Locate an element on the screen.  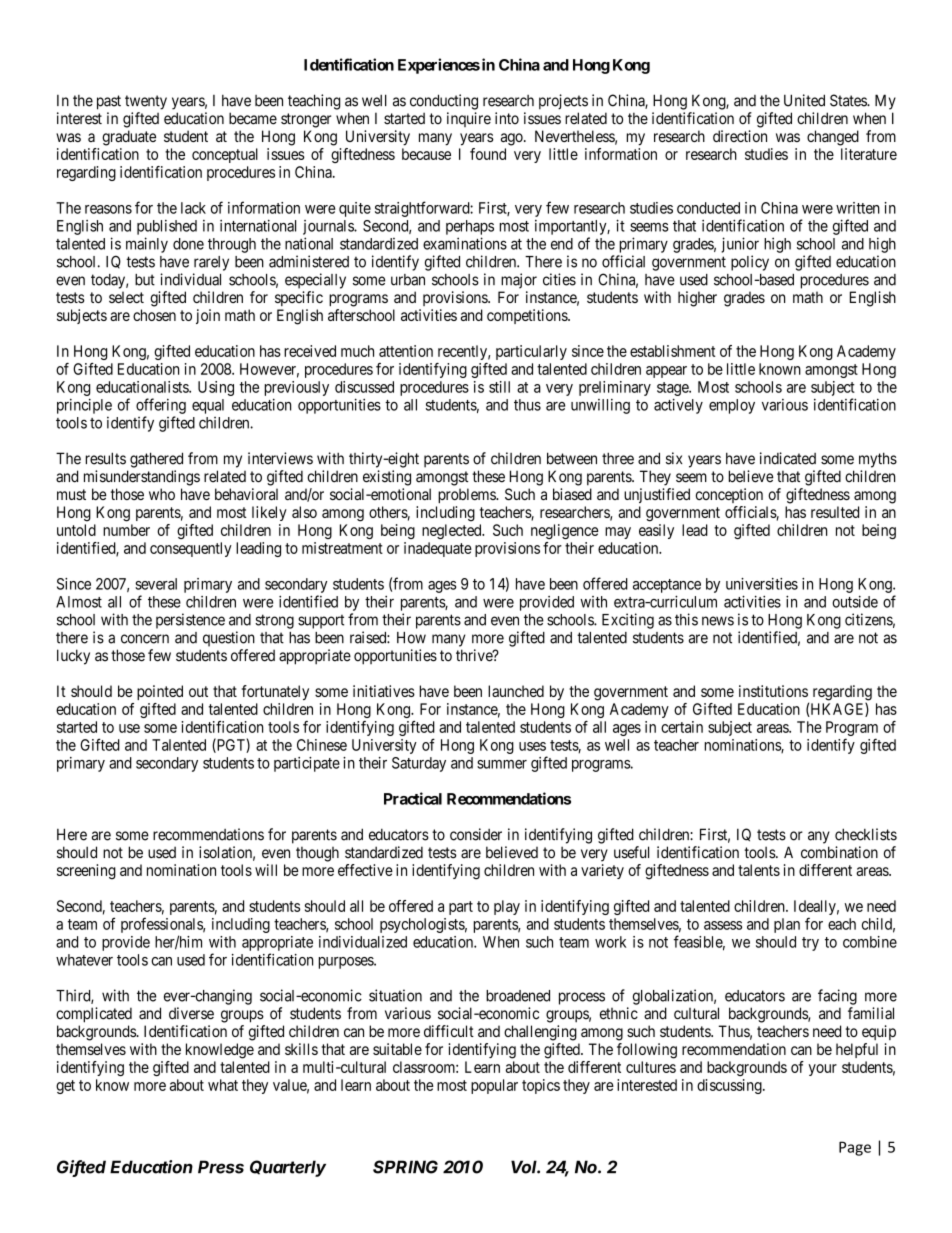
inquire is located at coordinates (469, 119).
